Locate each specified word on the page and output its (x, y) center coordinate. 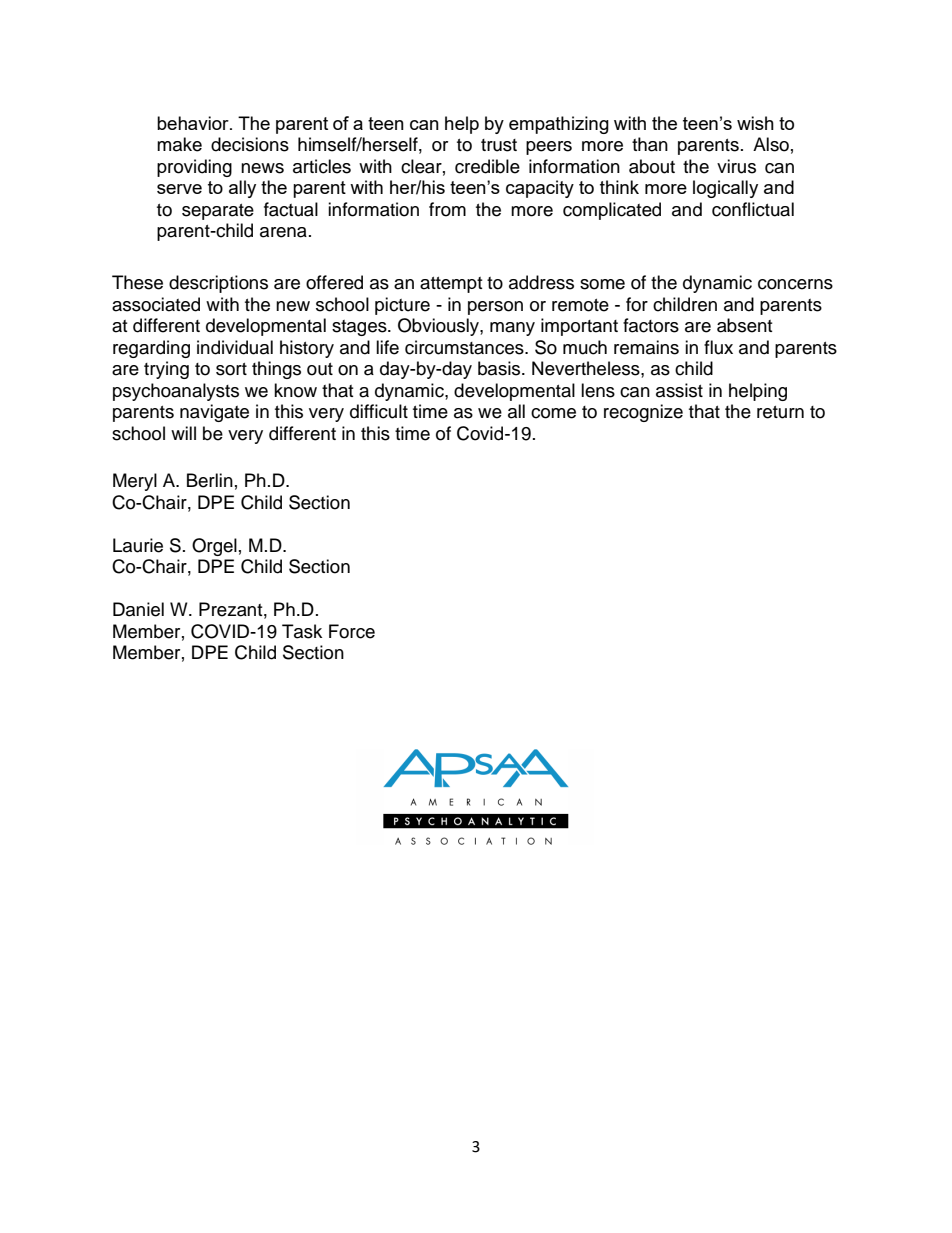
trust (499, 145)
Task (302, 631)
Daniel (138, 609)
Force (352, 631)
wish (755, 123)
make (179, 144)
